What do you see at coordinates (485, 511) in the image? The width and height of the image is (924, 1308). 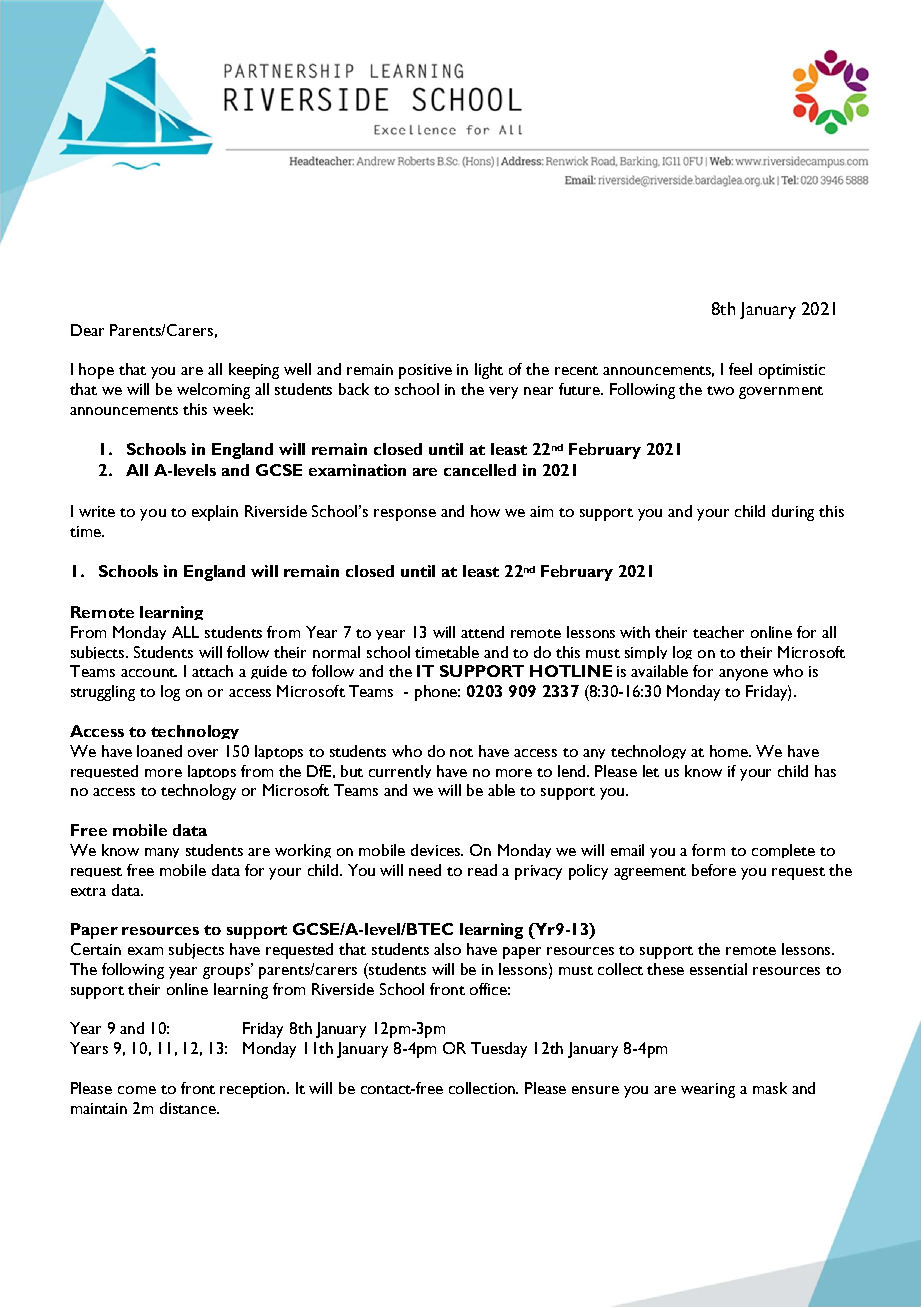 I see `how` at bounding box center [485, 511].
